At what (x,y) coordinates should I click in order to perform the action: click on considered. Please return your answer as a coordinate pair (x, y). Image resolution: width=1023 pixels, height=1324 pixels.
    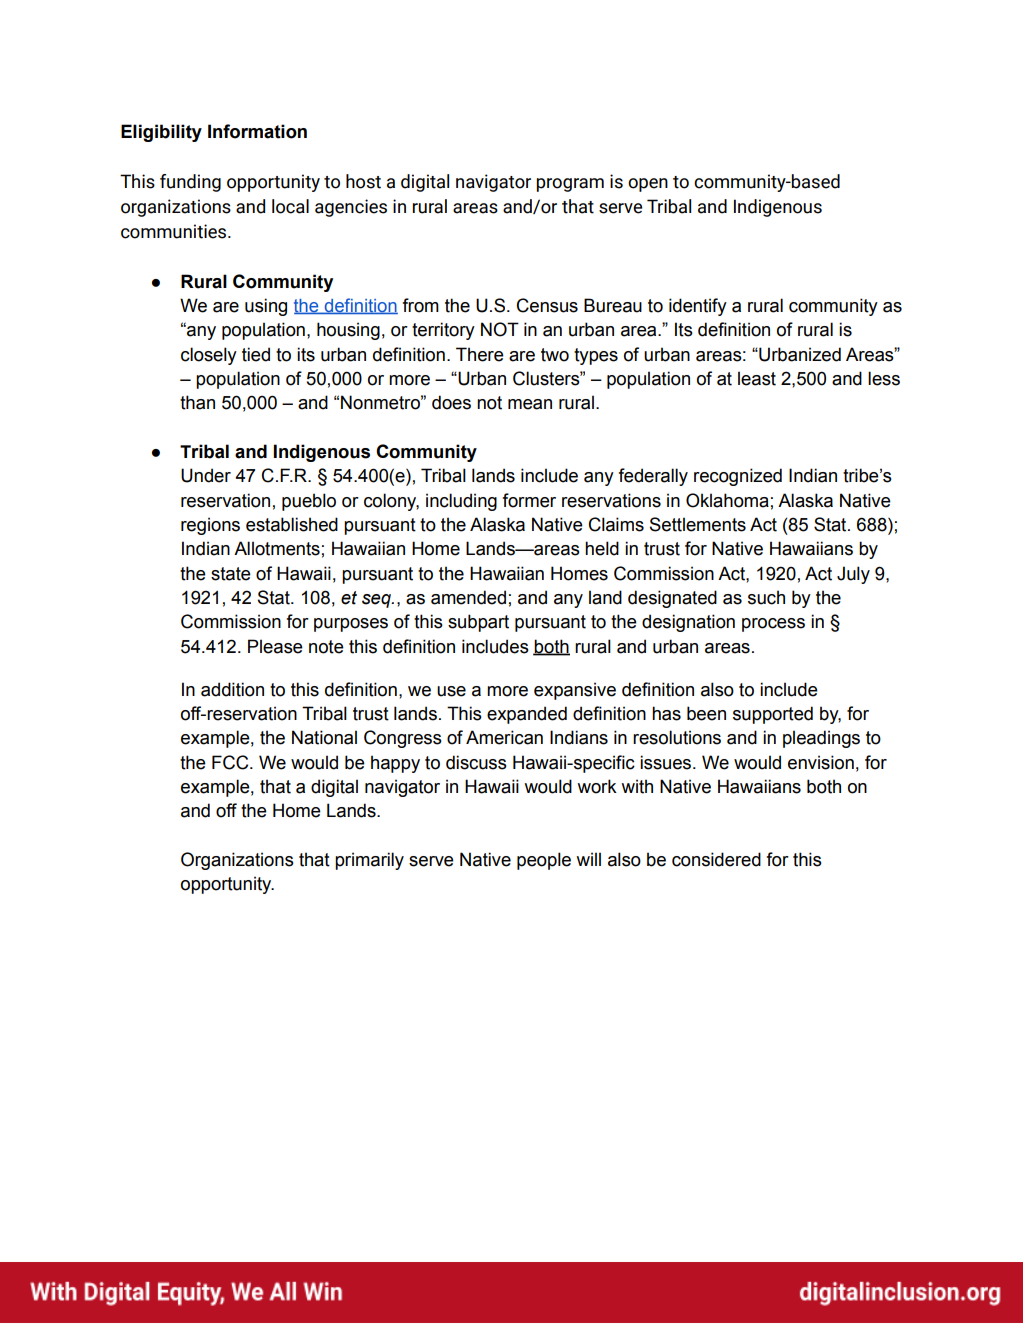
    Looking at the image, I should click on (716, 859).
